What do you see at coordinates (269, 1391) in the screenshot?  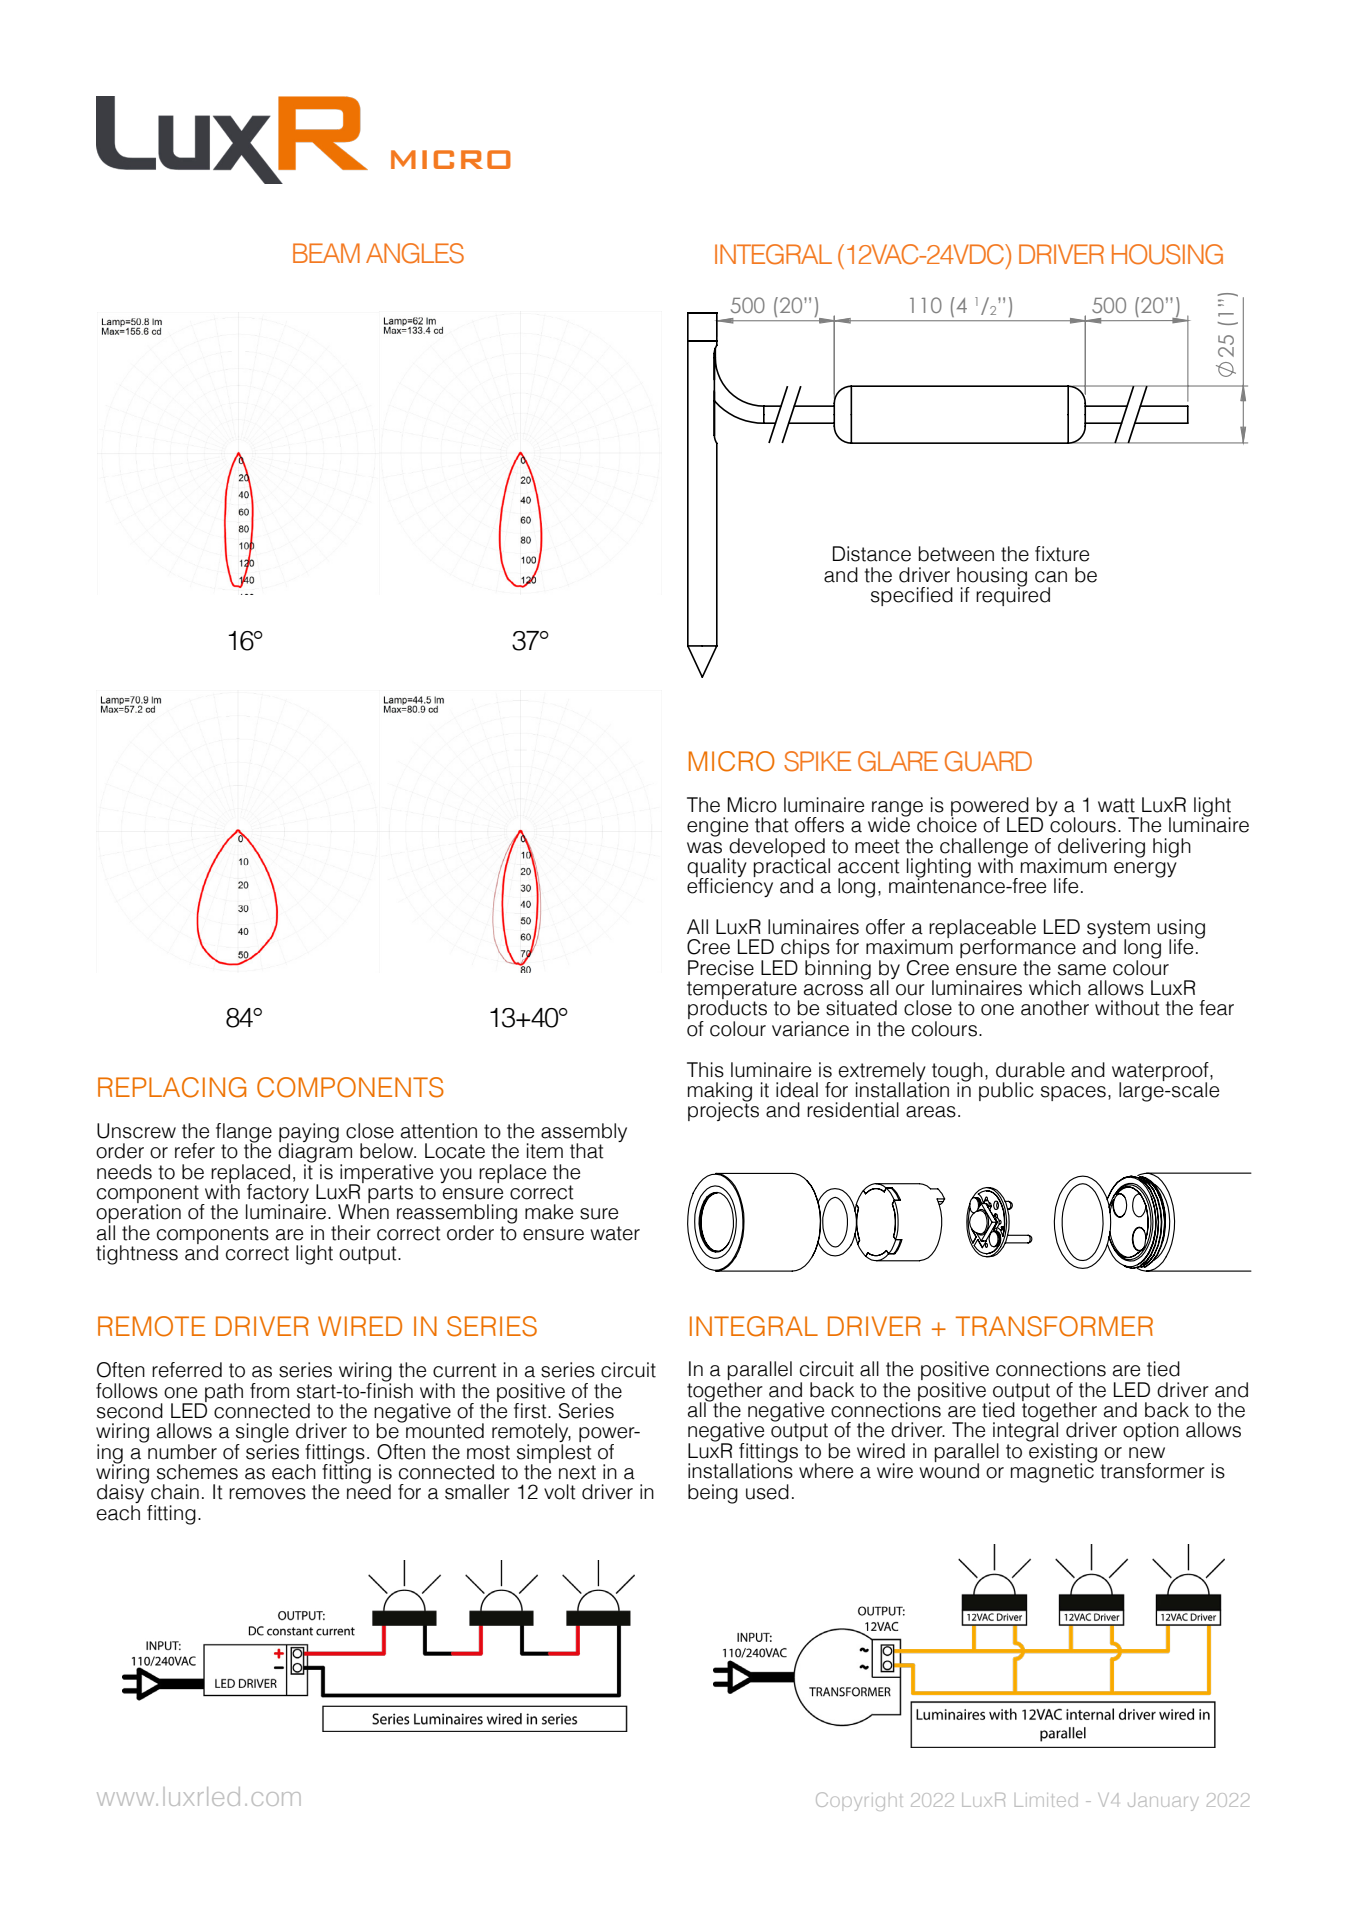 I see `from` at bounding box center [269, 1391].
